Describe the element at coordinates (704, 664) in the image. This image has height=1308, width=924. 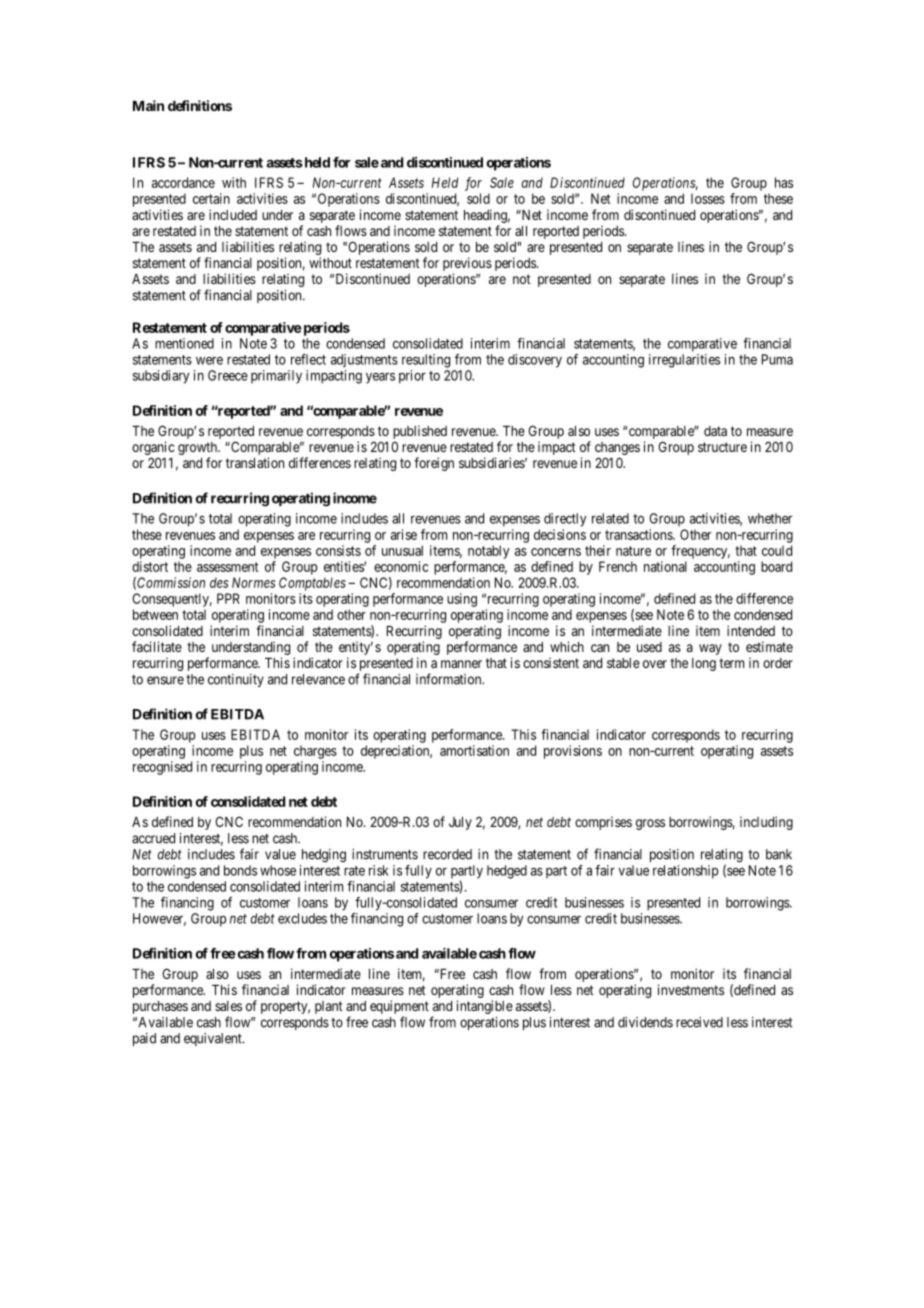
I see `long` at that location.
